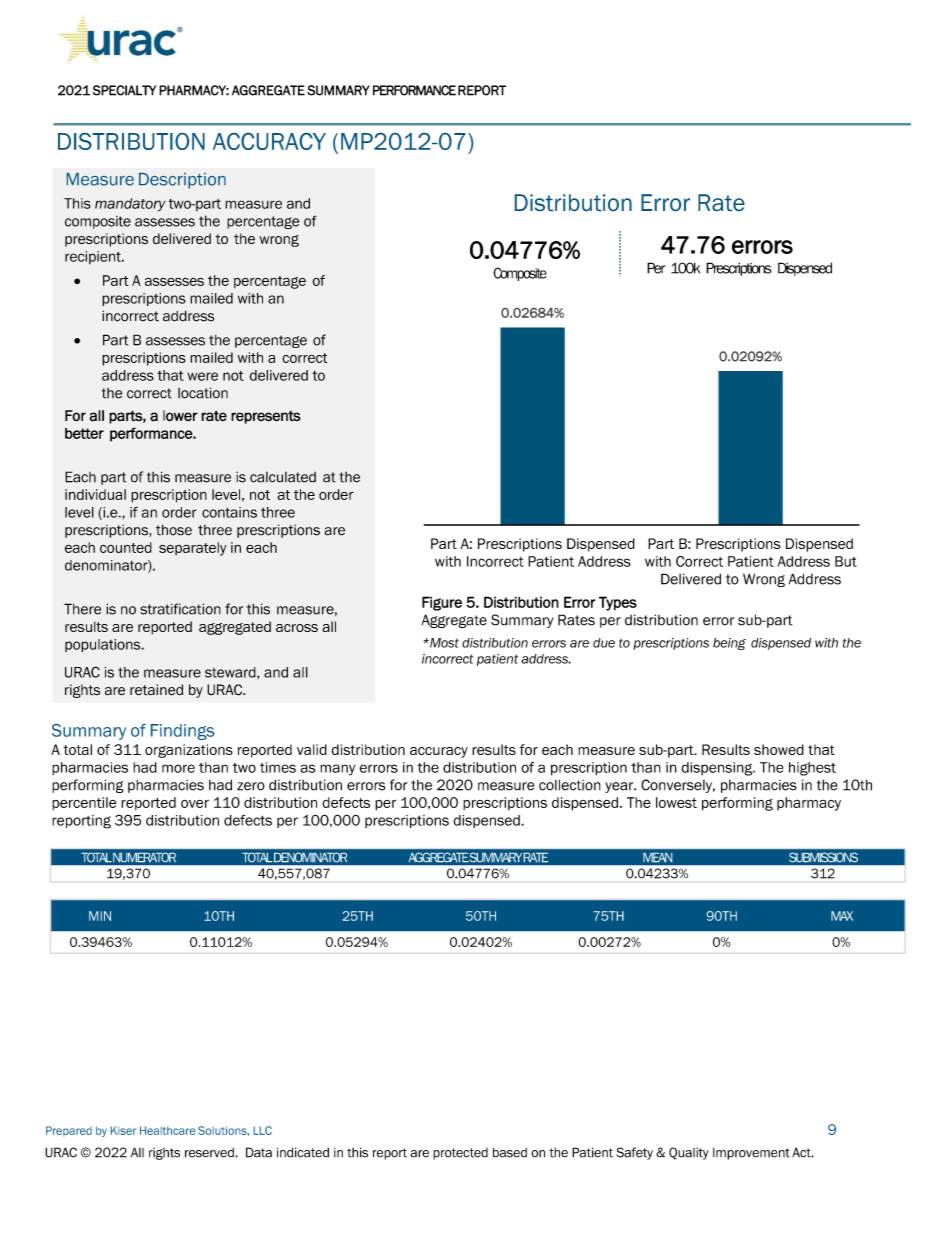  I want to click on Figure, so click(442, 603).
